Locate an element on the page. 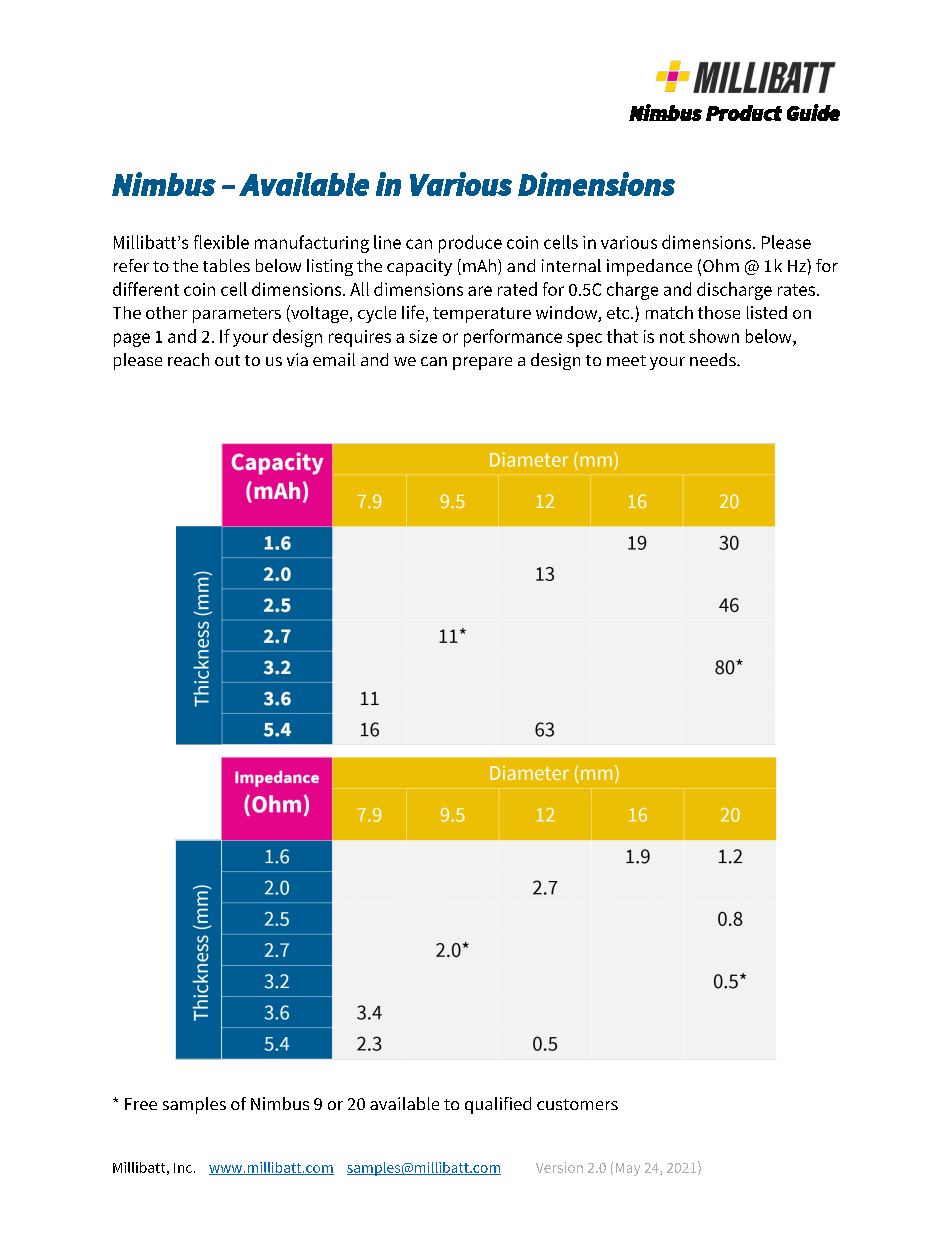 The height and width of the document is (1233, 952). flexible is located at coordinates (221, 242).
